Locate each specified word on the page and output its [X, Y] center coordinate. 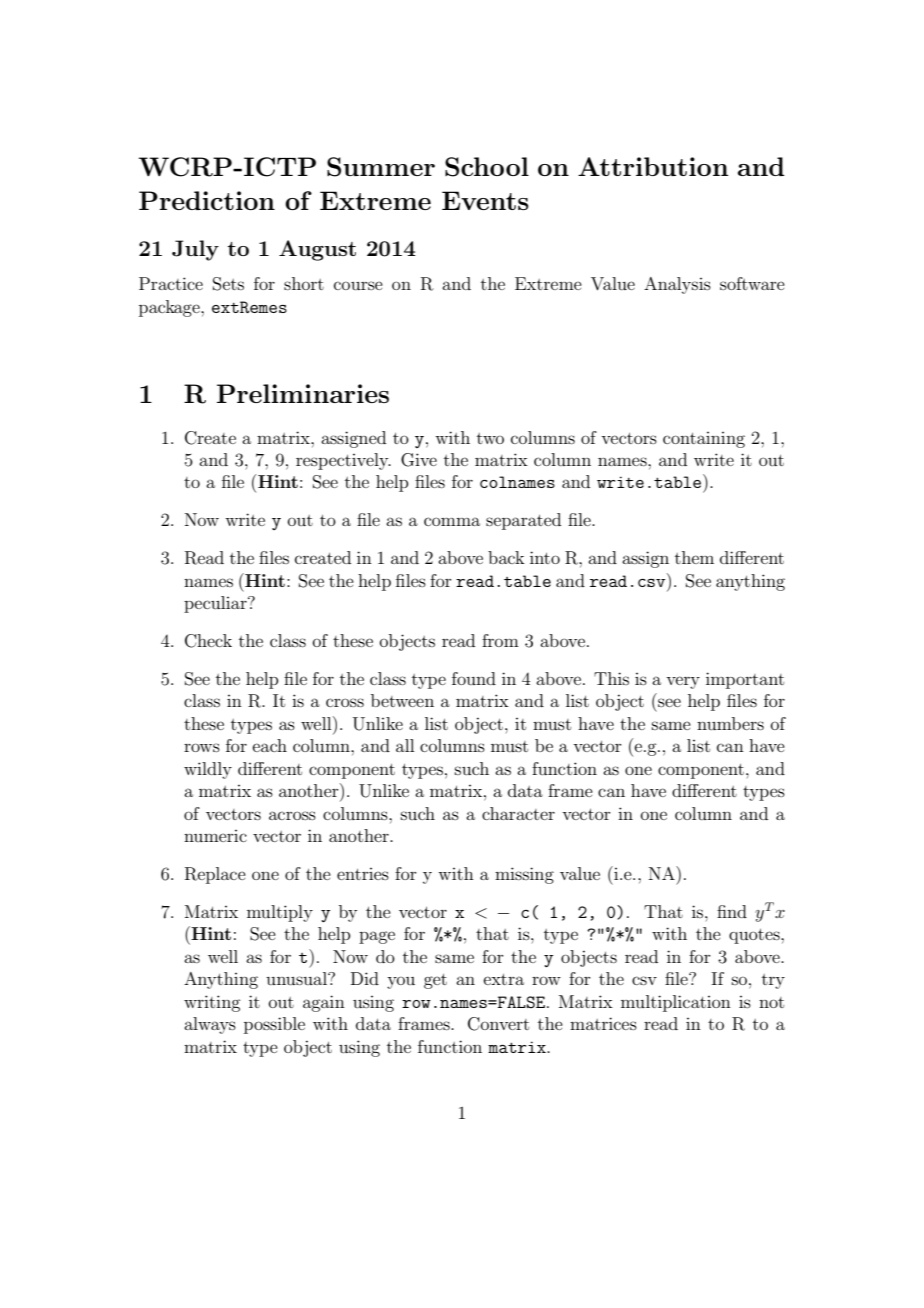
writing [212, 1003]
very [683, 682]
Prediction [207, 200]
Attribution [653, 166]
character [518, 813]
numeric [215, 836]
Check [208, 641]
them [694, 557]
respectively [343, 461]
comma [452, 521]
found [474, 678]
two [490, 438]
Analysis [677, 285]
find [732, 911]
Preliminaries [303, 393]
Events [485, 200]
